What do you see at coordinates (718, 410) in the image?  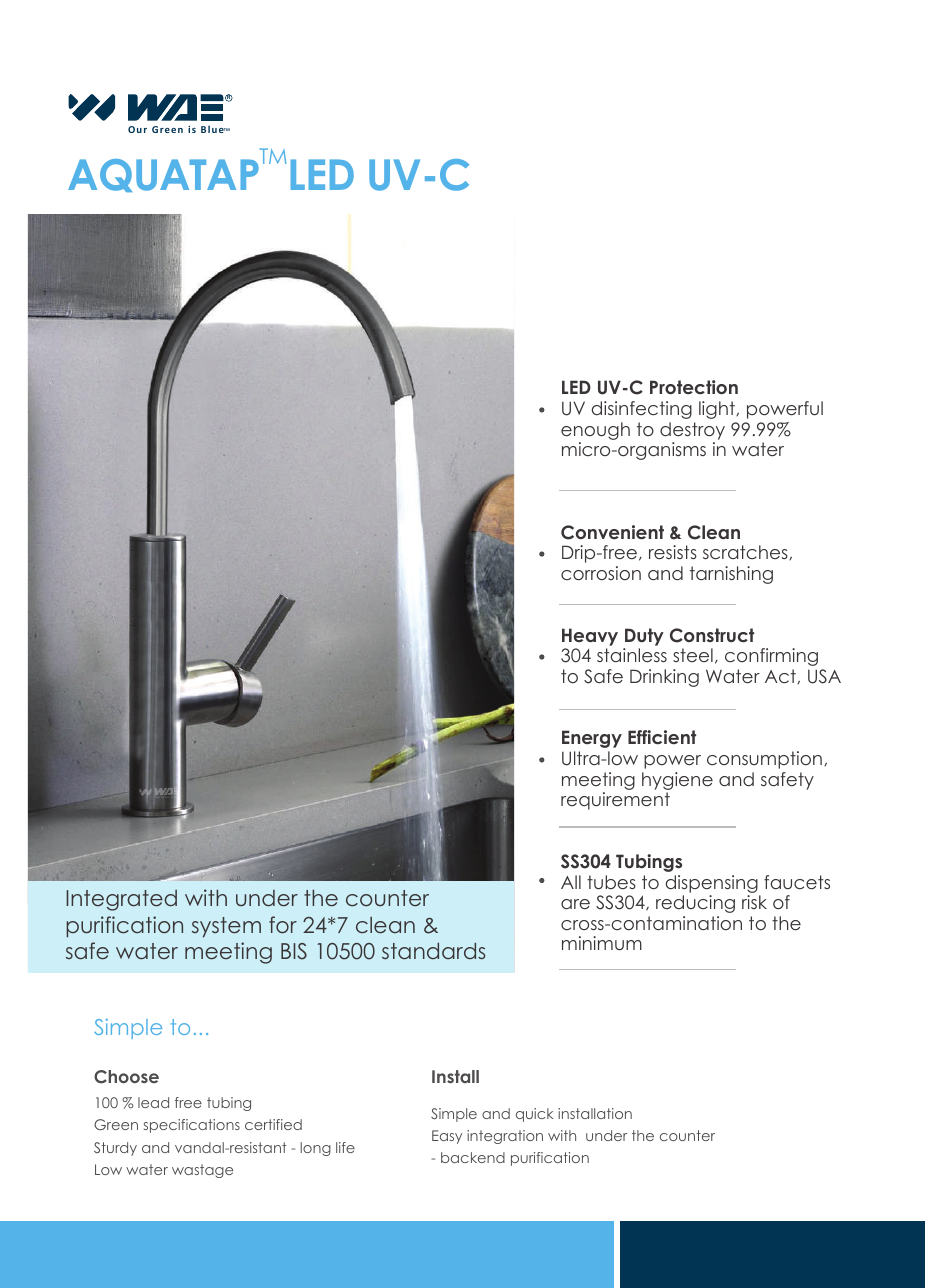 I see `light` at bounding box center [718, 410].
